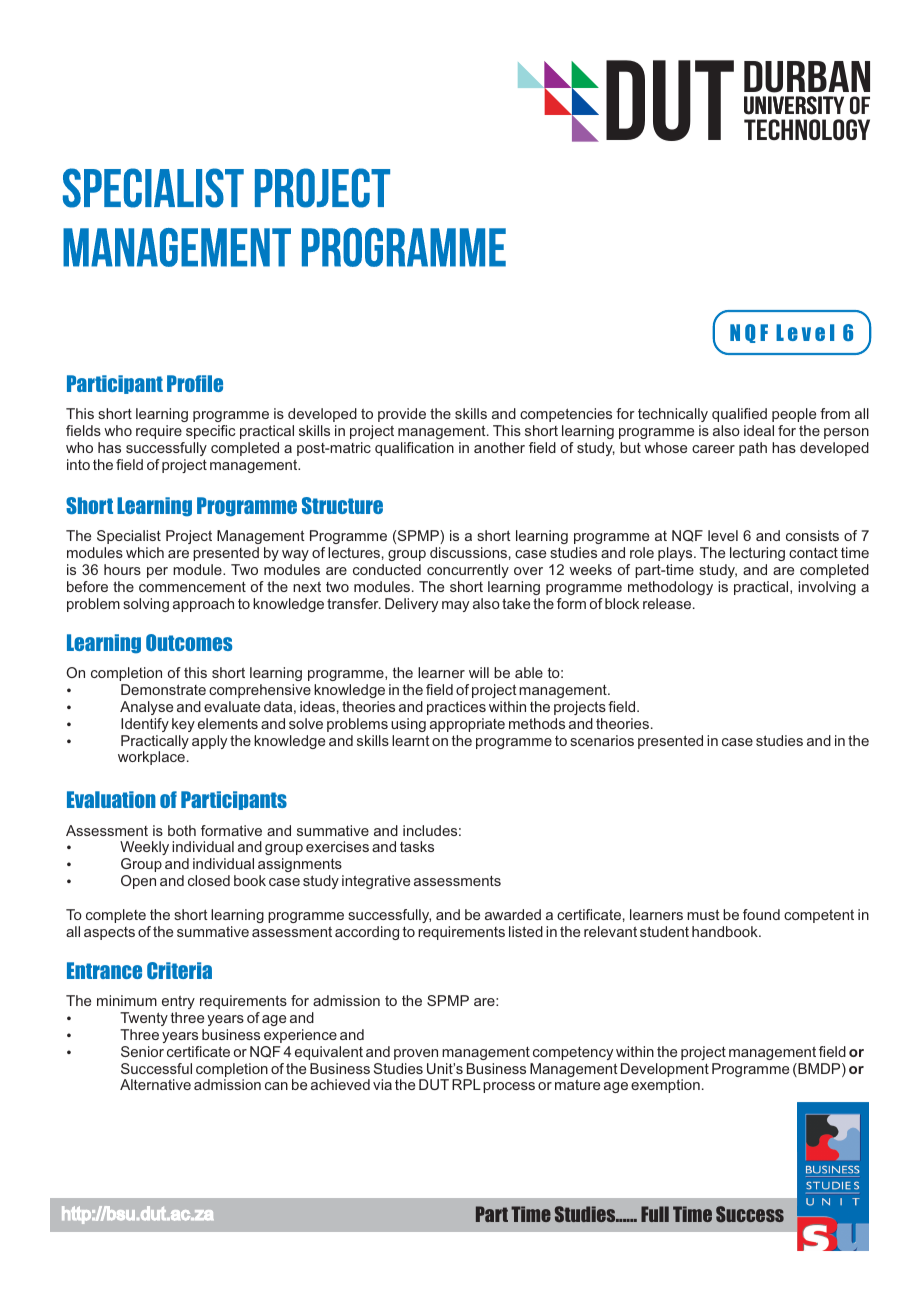 This screenshot has height=1296, width=924. I want to click on Senior, so click(142, 1051).
